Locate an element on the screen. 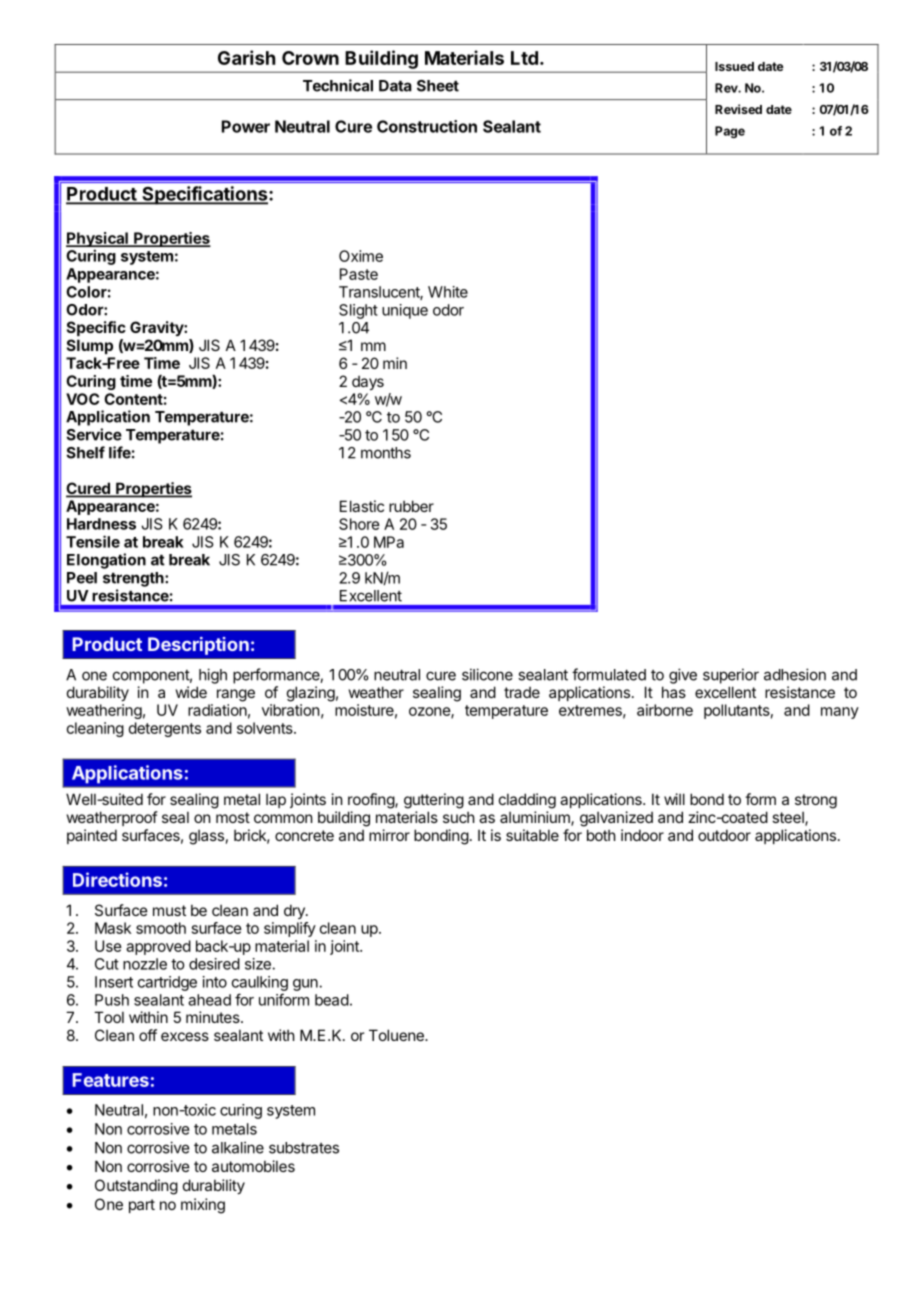 The width and height of the screenshot is (924, 1308). Description is located at coordinates (198, 646).
